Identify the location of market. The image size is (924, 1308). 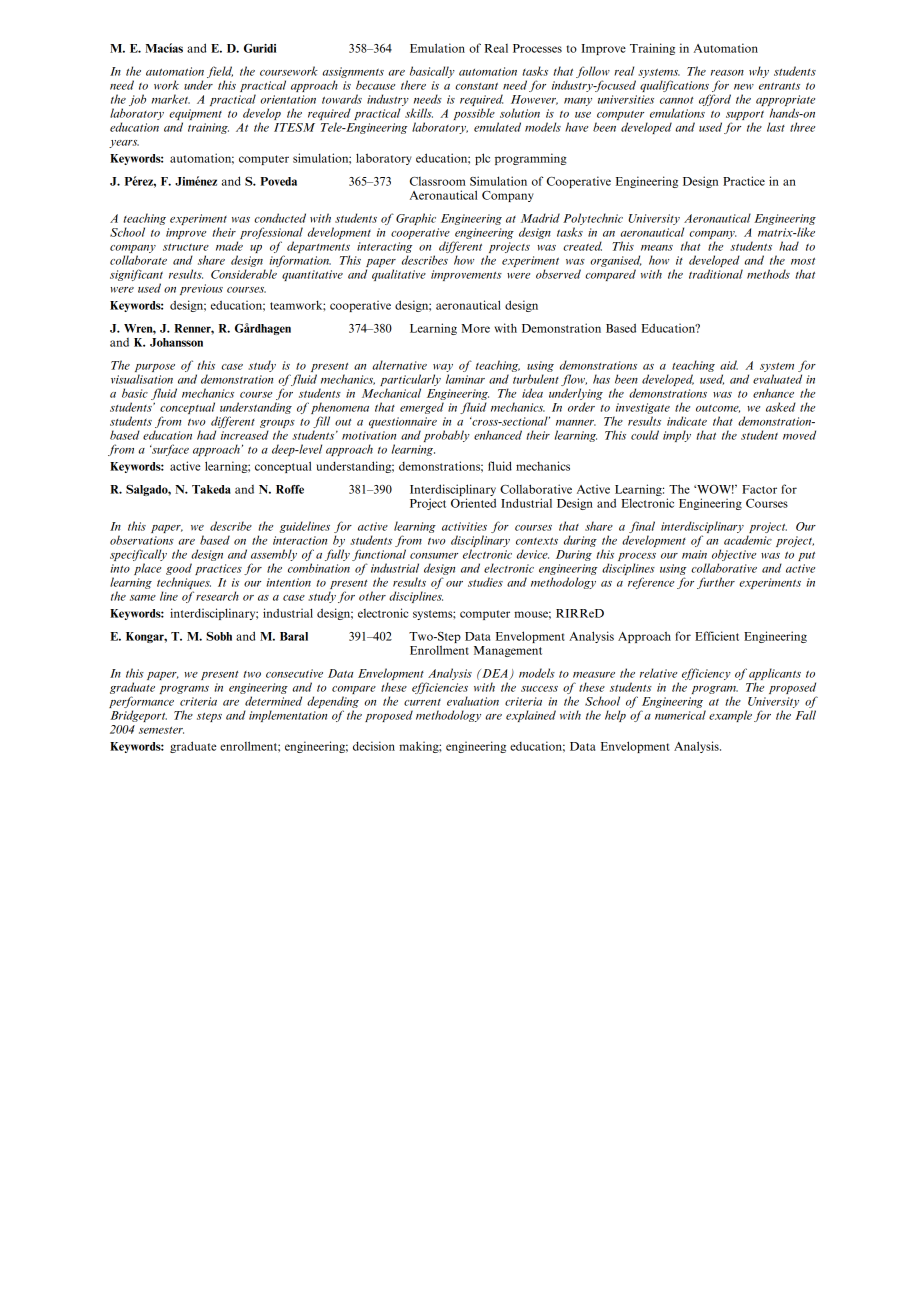
(171, 99).
